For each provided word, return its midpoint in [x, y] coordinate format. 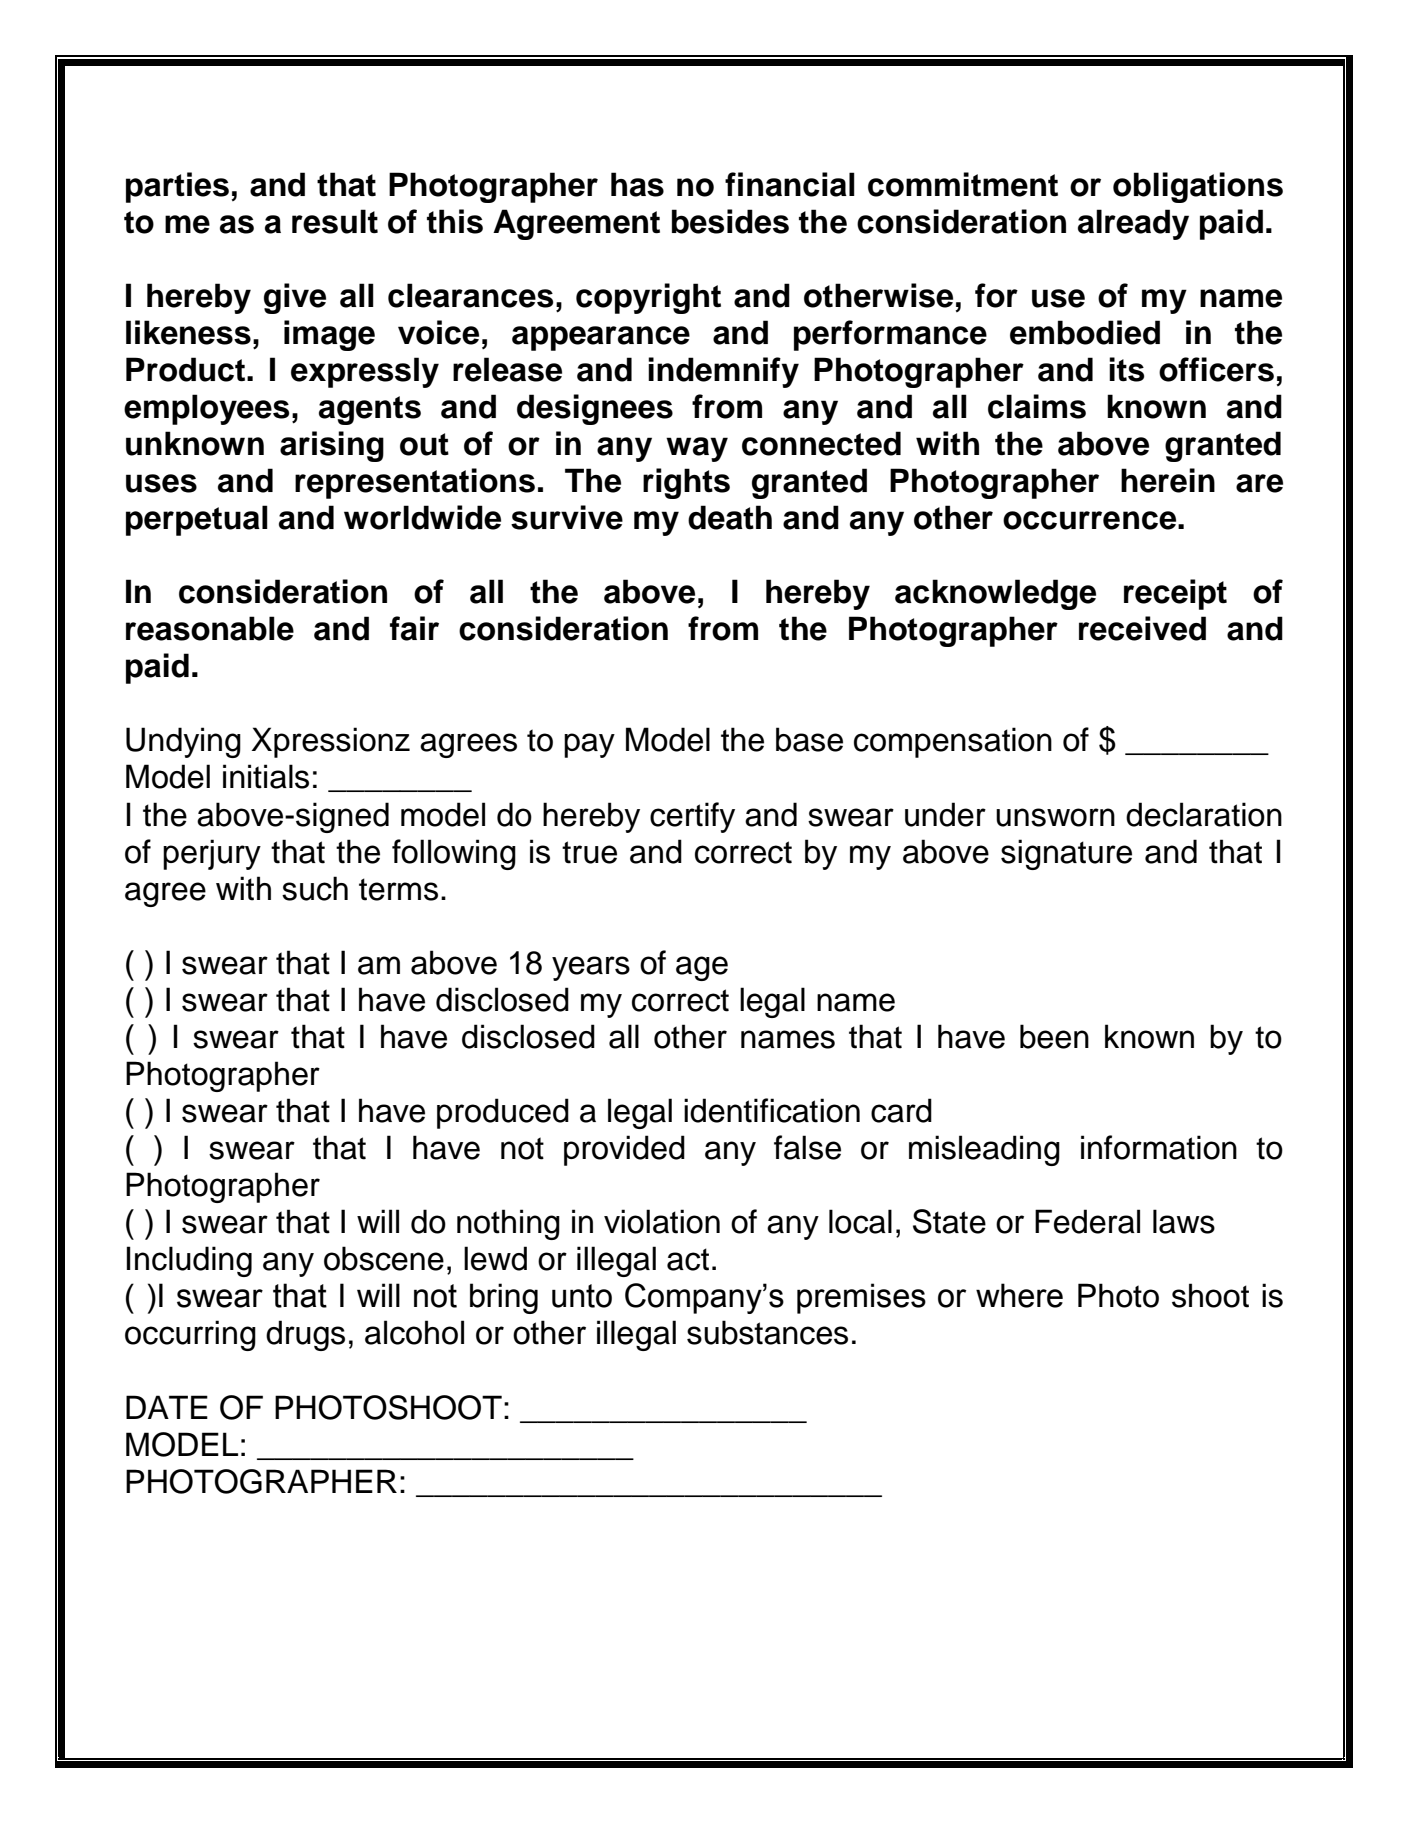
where [1019, 1295]
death [730, 517]
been [1054, 1036]
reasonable [210, 628]
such [315, 888]
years [591, 968]
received [1142, 628]
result [335, 221]
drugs [305, 1335]
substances [767, 1332]
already [1133, 224]
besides [730, 221]
